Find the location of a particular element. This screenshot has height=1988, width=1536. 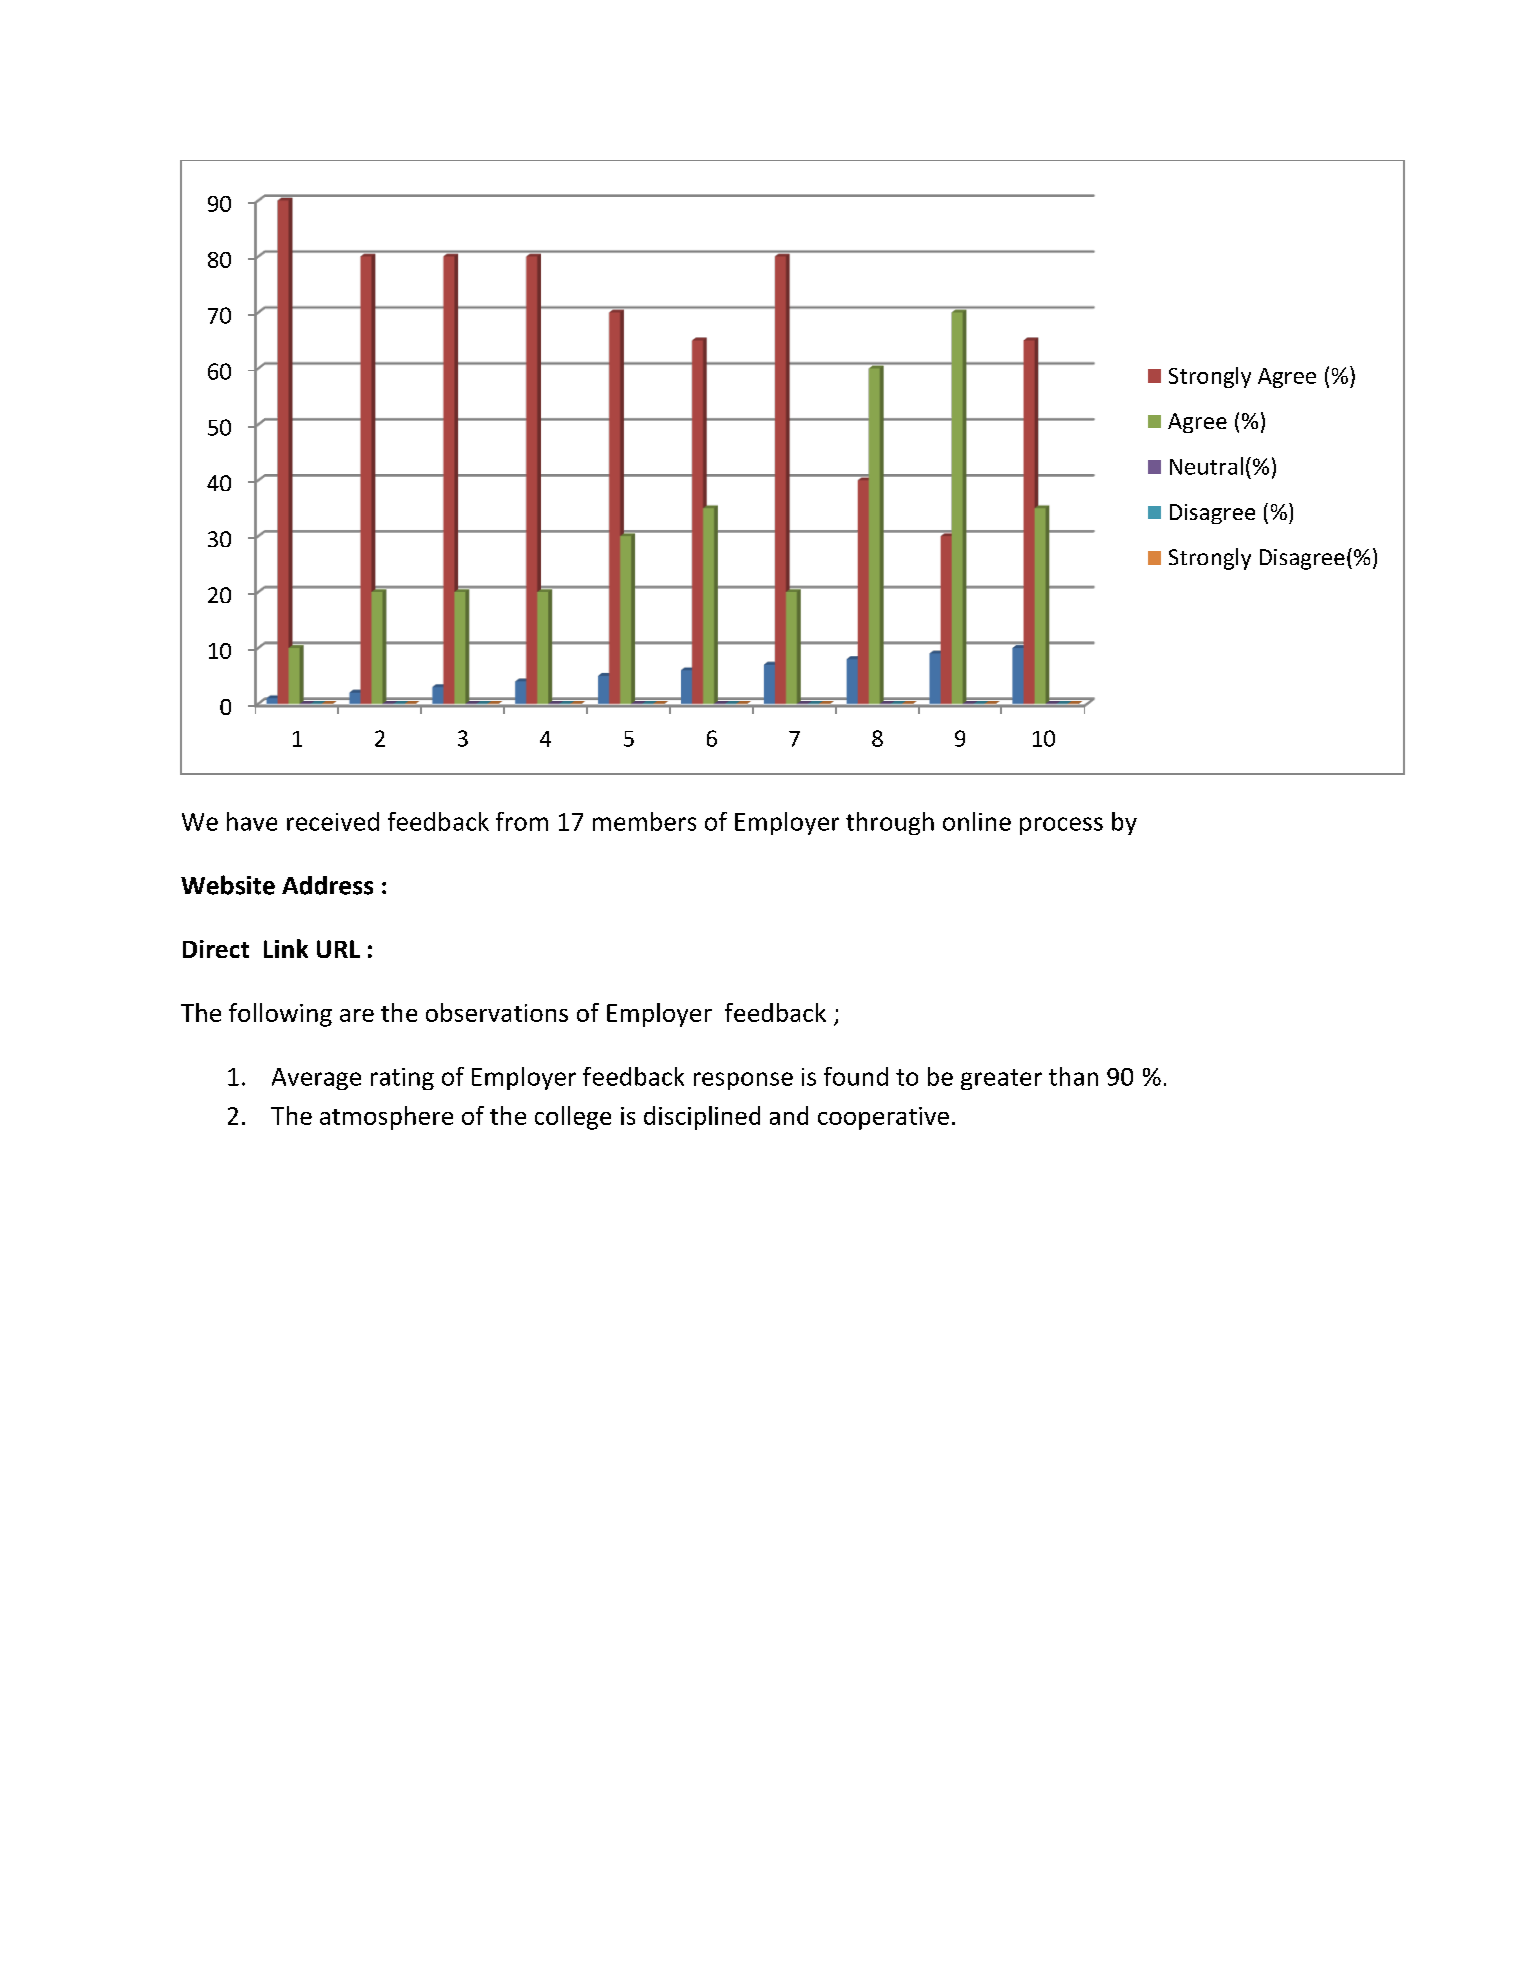

received is located at coordinates (333, 821).
